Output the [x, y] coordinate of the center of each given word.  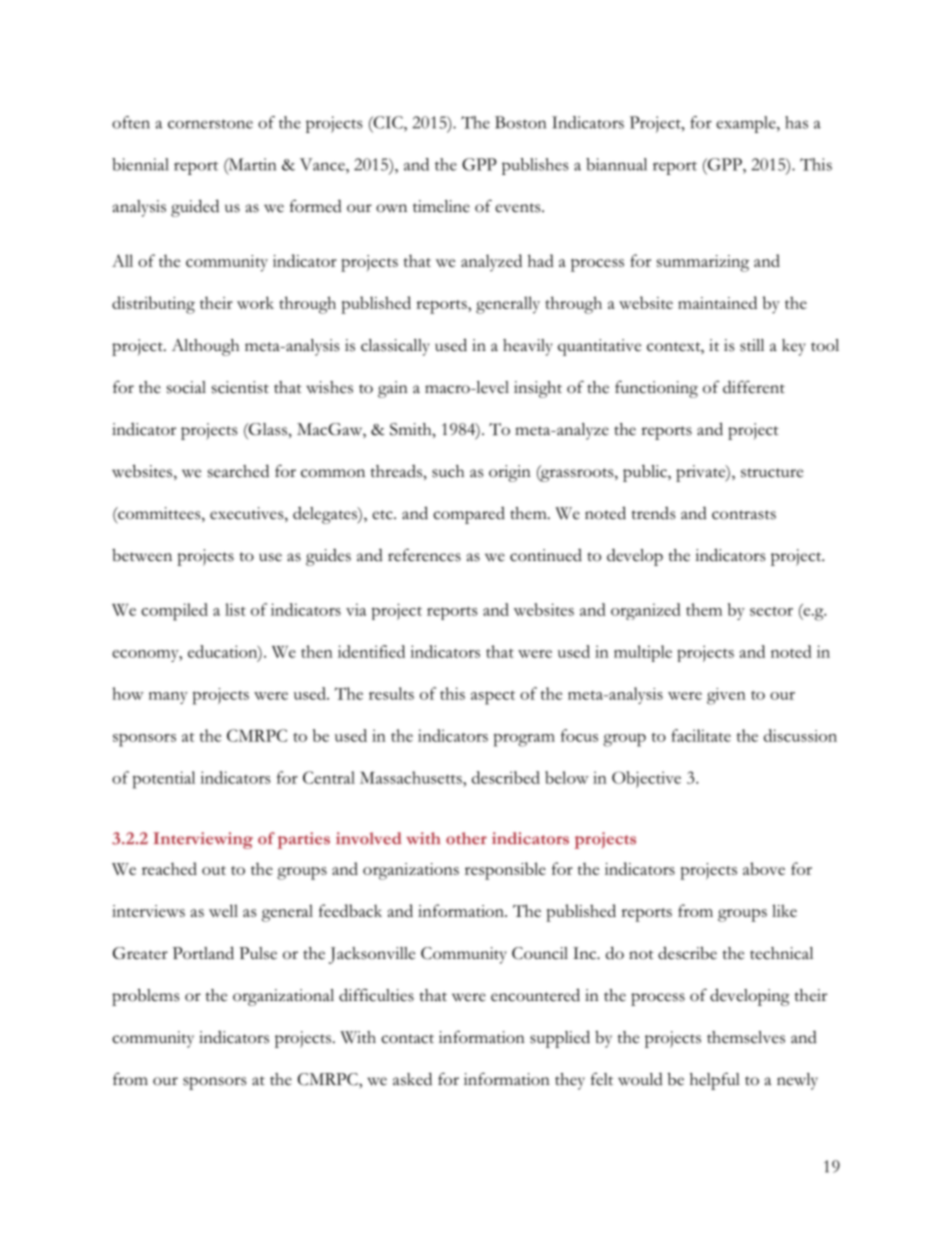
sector [771, 611]
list [235, 609]
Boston [520, 122]
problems [145, 997]
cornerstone [210, 124]
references [424, 555]
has [796, 122]
